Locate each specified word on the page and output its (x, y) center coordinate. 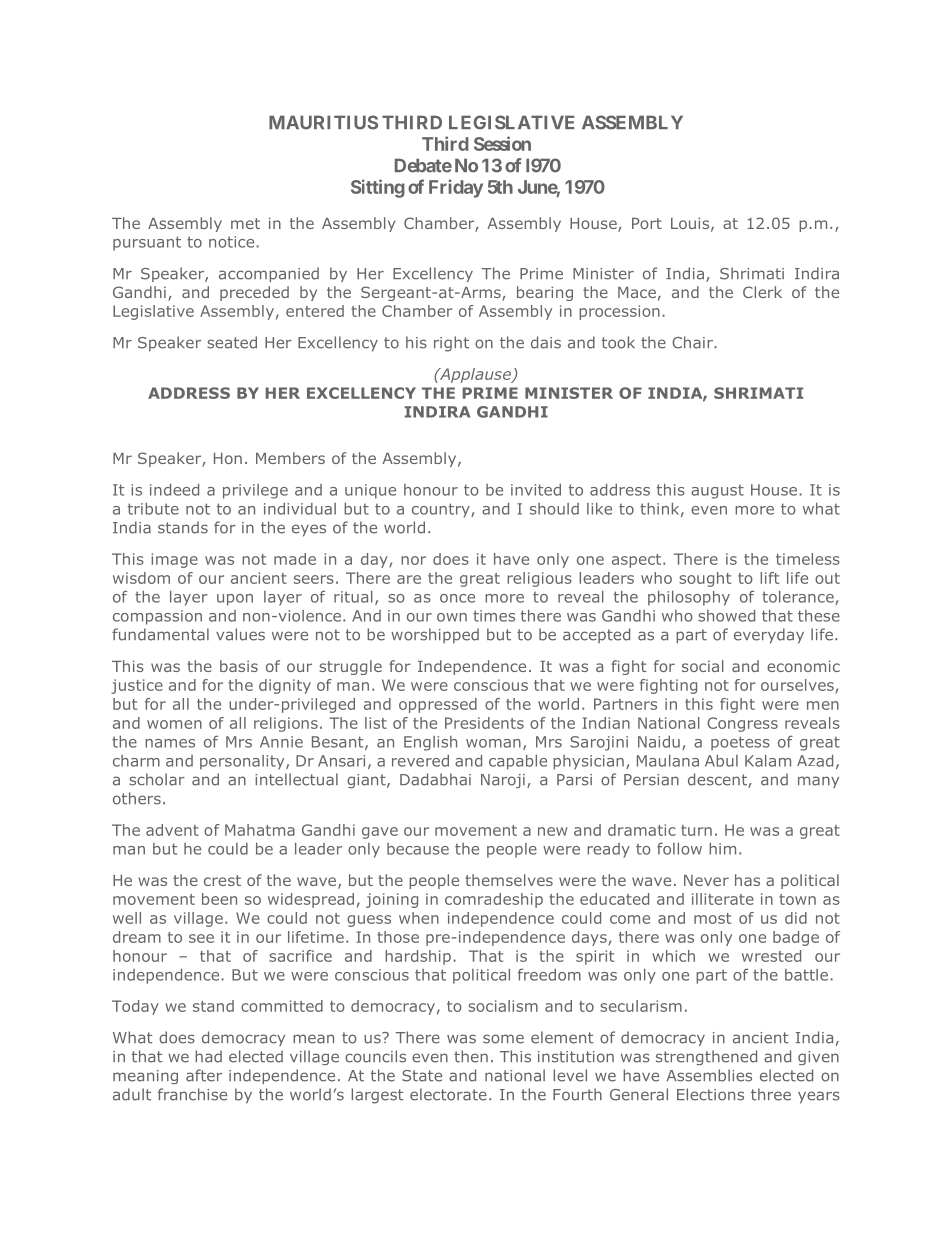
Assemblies (709, 1075)
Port (647, 223)
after (204, 1075)
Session (502, 143)
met (245, 223)
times (494, 616)
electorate (448, 1094)
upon (235, 600)
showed (726, 616)
